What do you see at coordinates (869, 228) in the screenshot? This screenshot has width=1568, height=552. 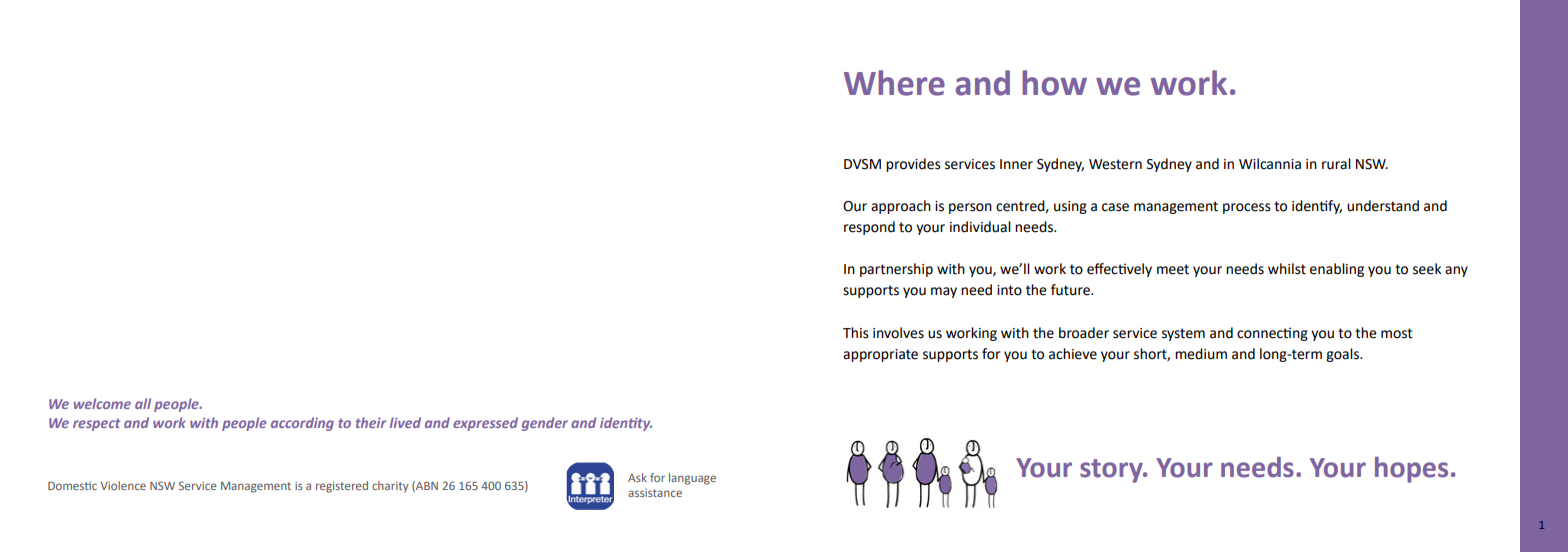 I see `respond` at bounding box center [869, 228].
